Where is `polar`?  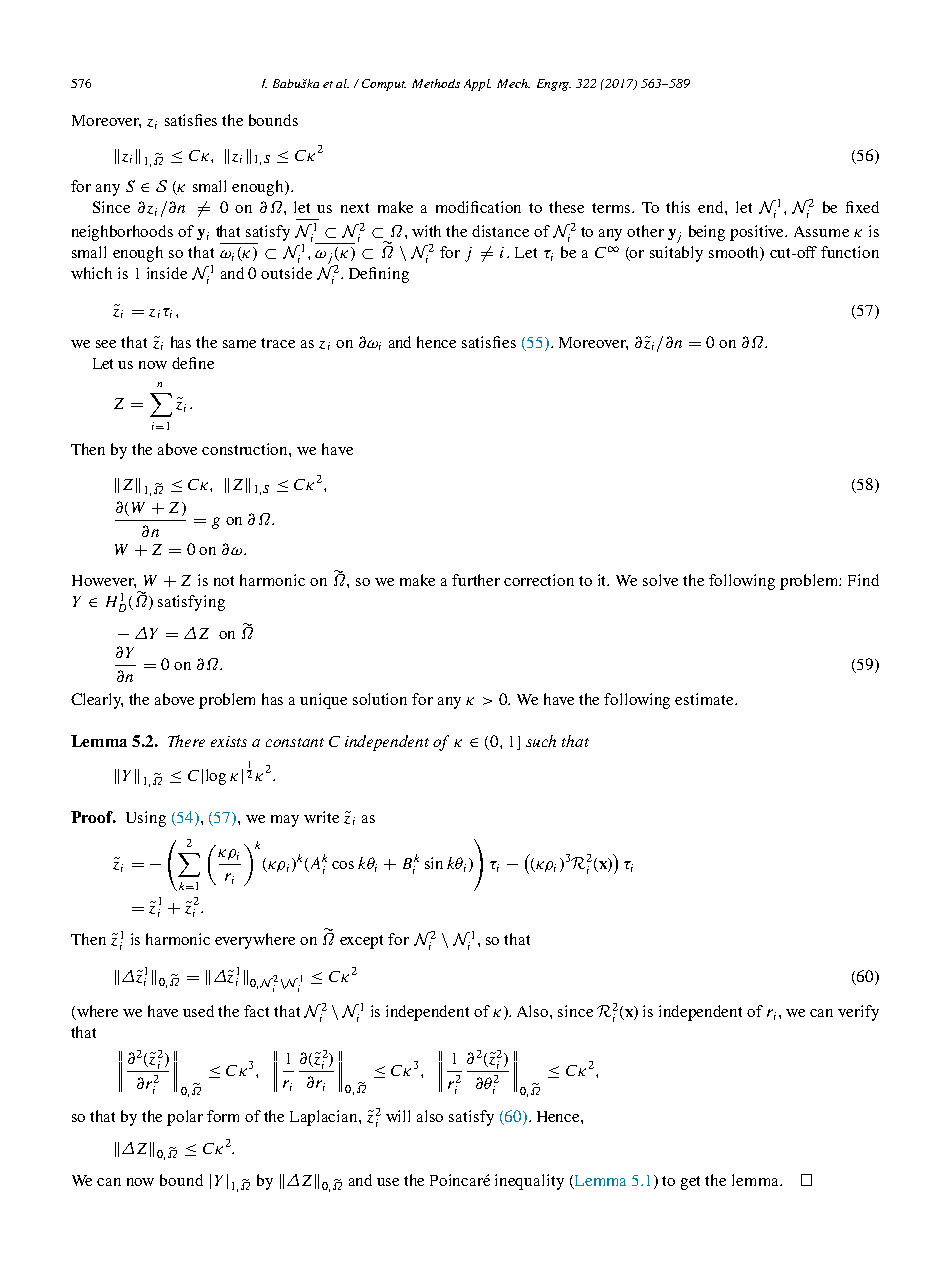
polar is located at coordinates (185, 1118).
